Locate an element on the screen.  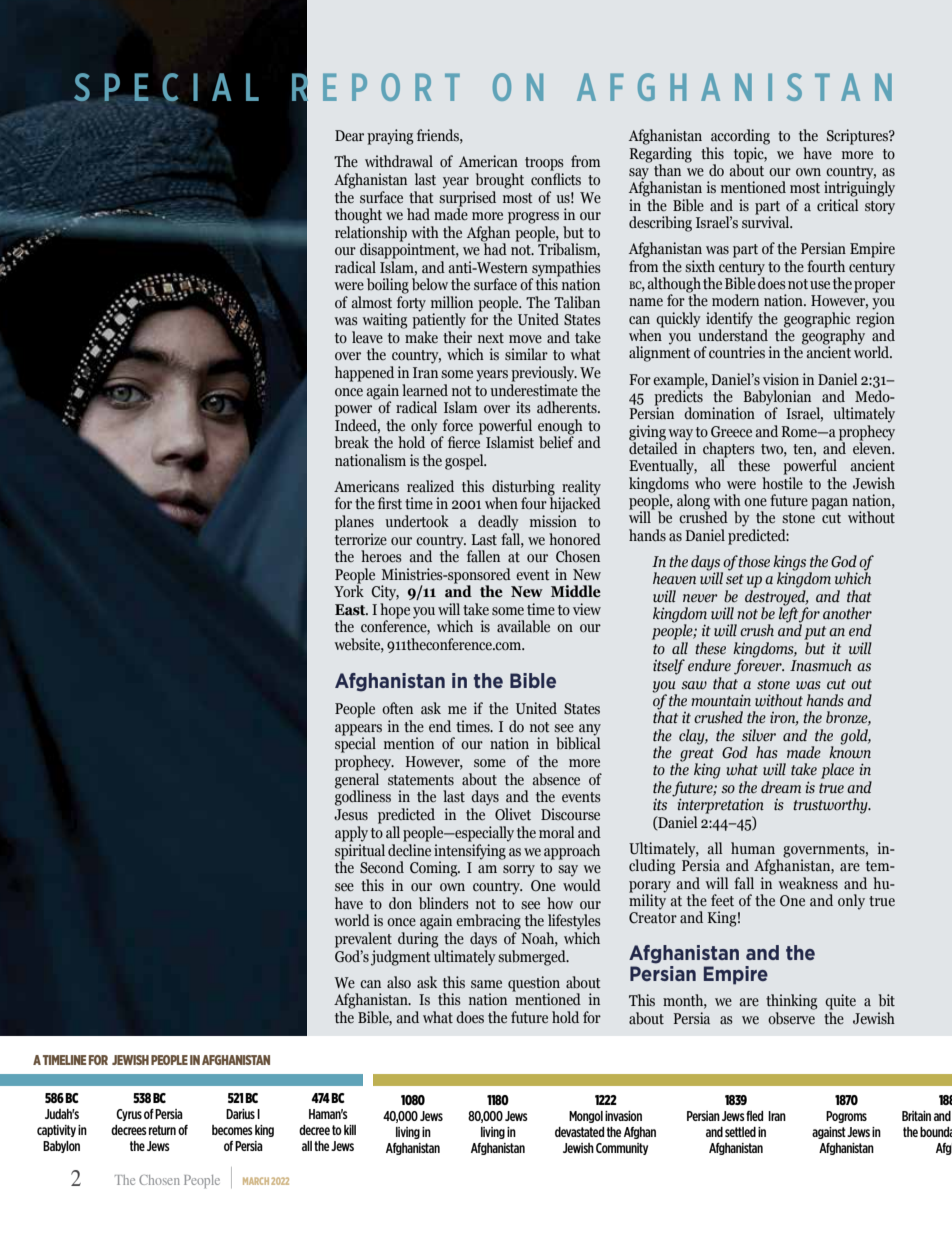
break is located at coordinates (352, 442).
